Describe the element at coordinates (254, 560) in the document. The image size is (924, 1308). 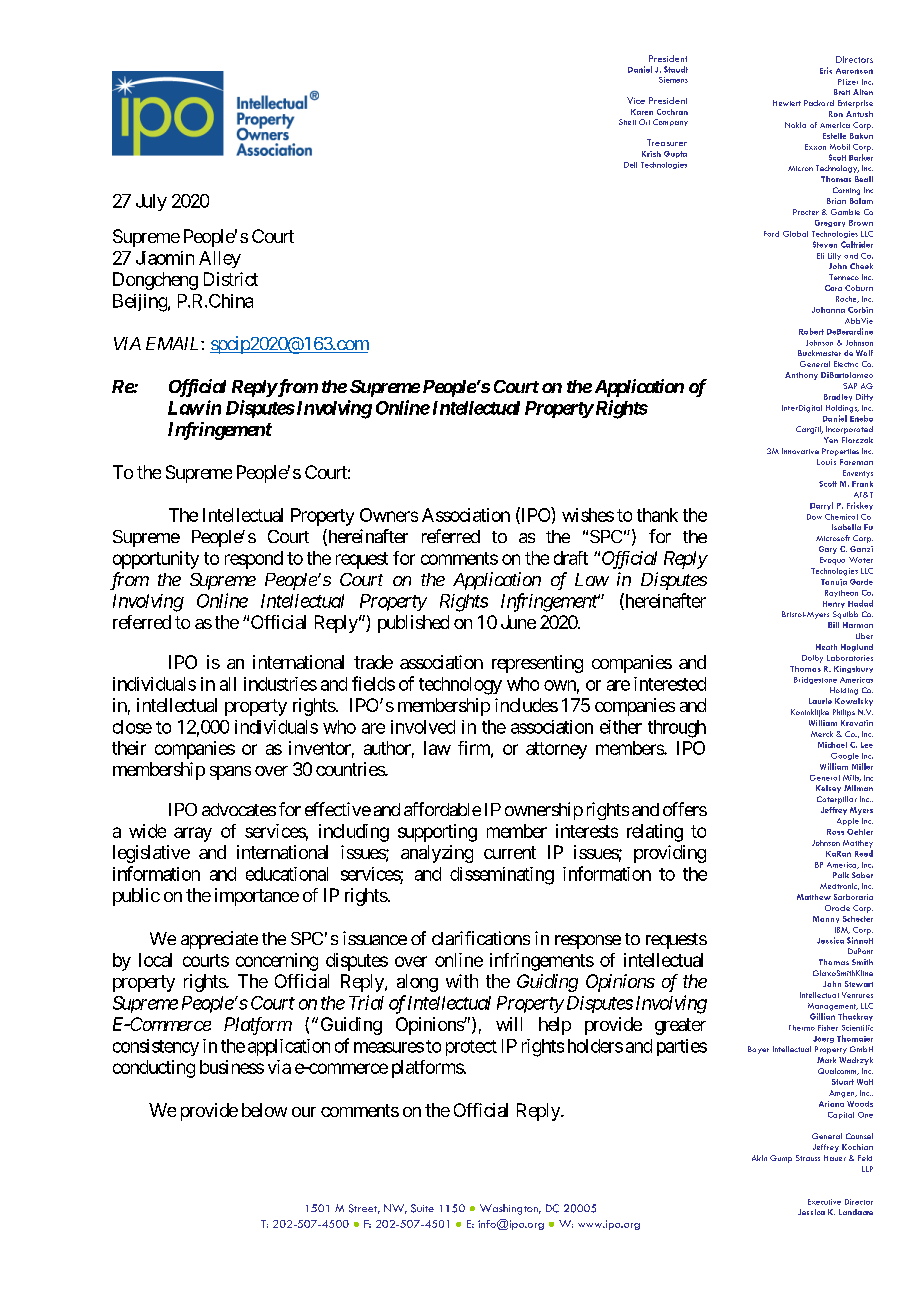
I see `respond` at that location.
